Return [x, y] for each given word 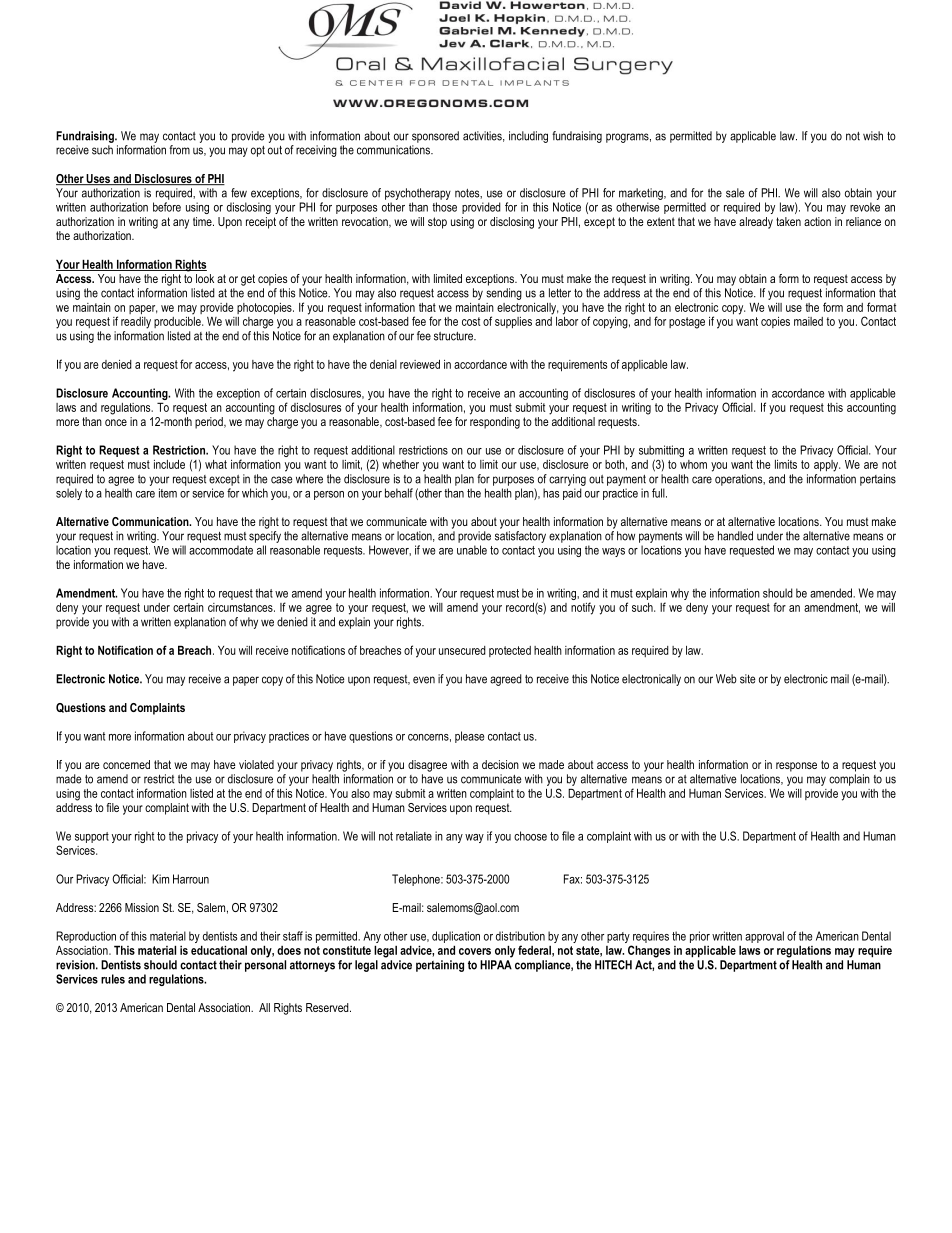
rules [113, 979]
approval [764, 937]
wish [873, 136]
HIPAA [496, 965]
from [179, 150]
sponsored [435, 137]
